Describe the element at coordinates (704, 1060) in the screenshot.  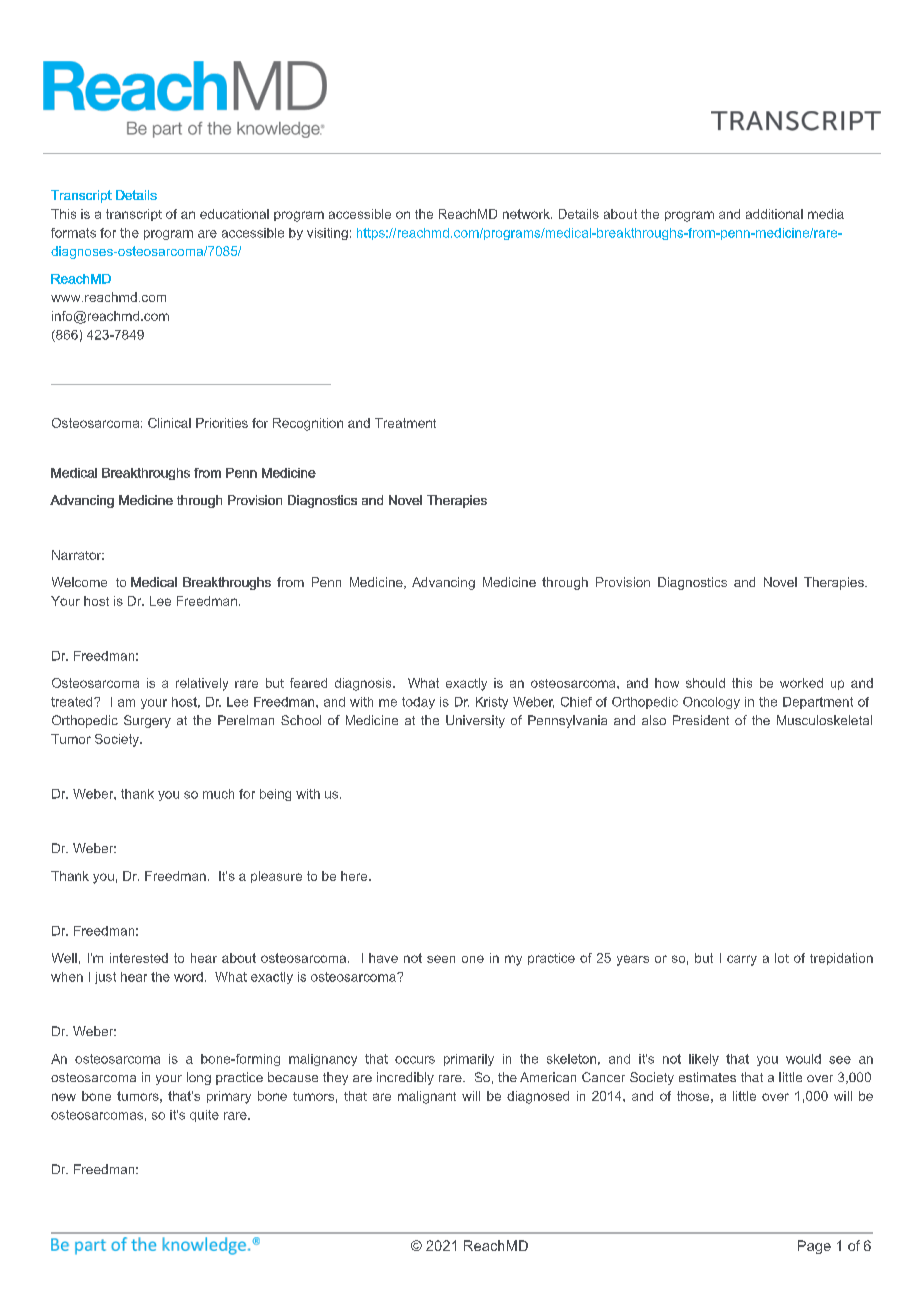
I see `likely` at that location.
